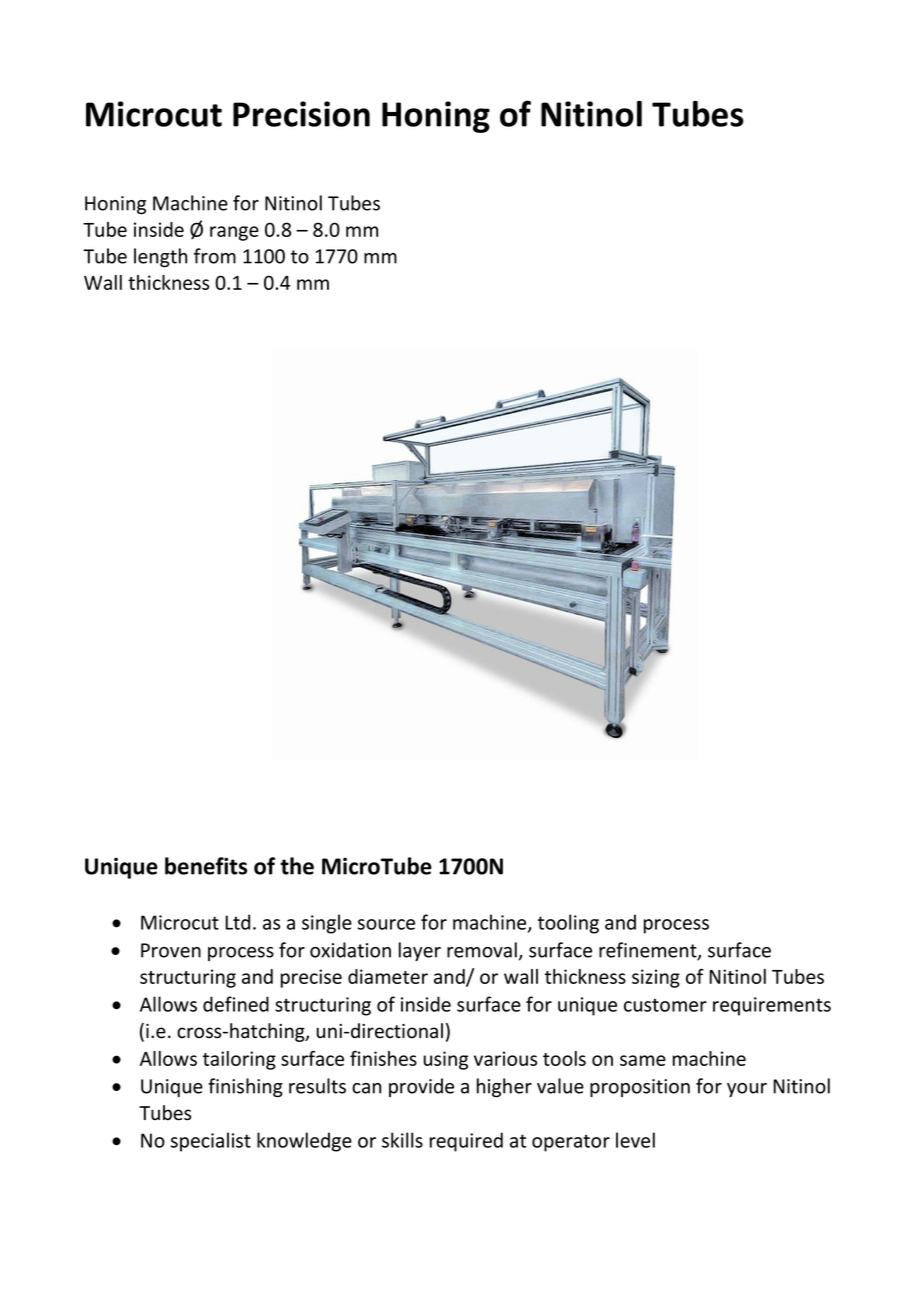 The image size is (924, 1308). What do you see at coordinates (420, 951) in the document?
I see `layer` at bounding box center [420, 951].
